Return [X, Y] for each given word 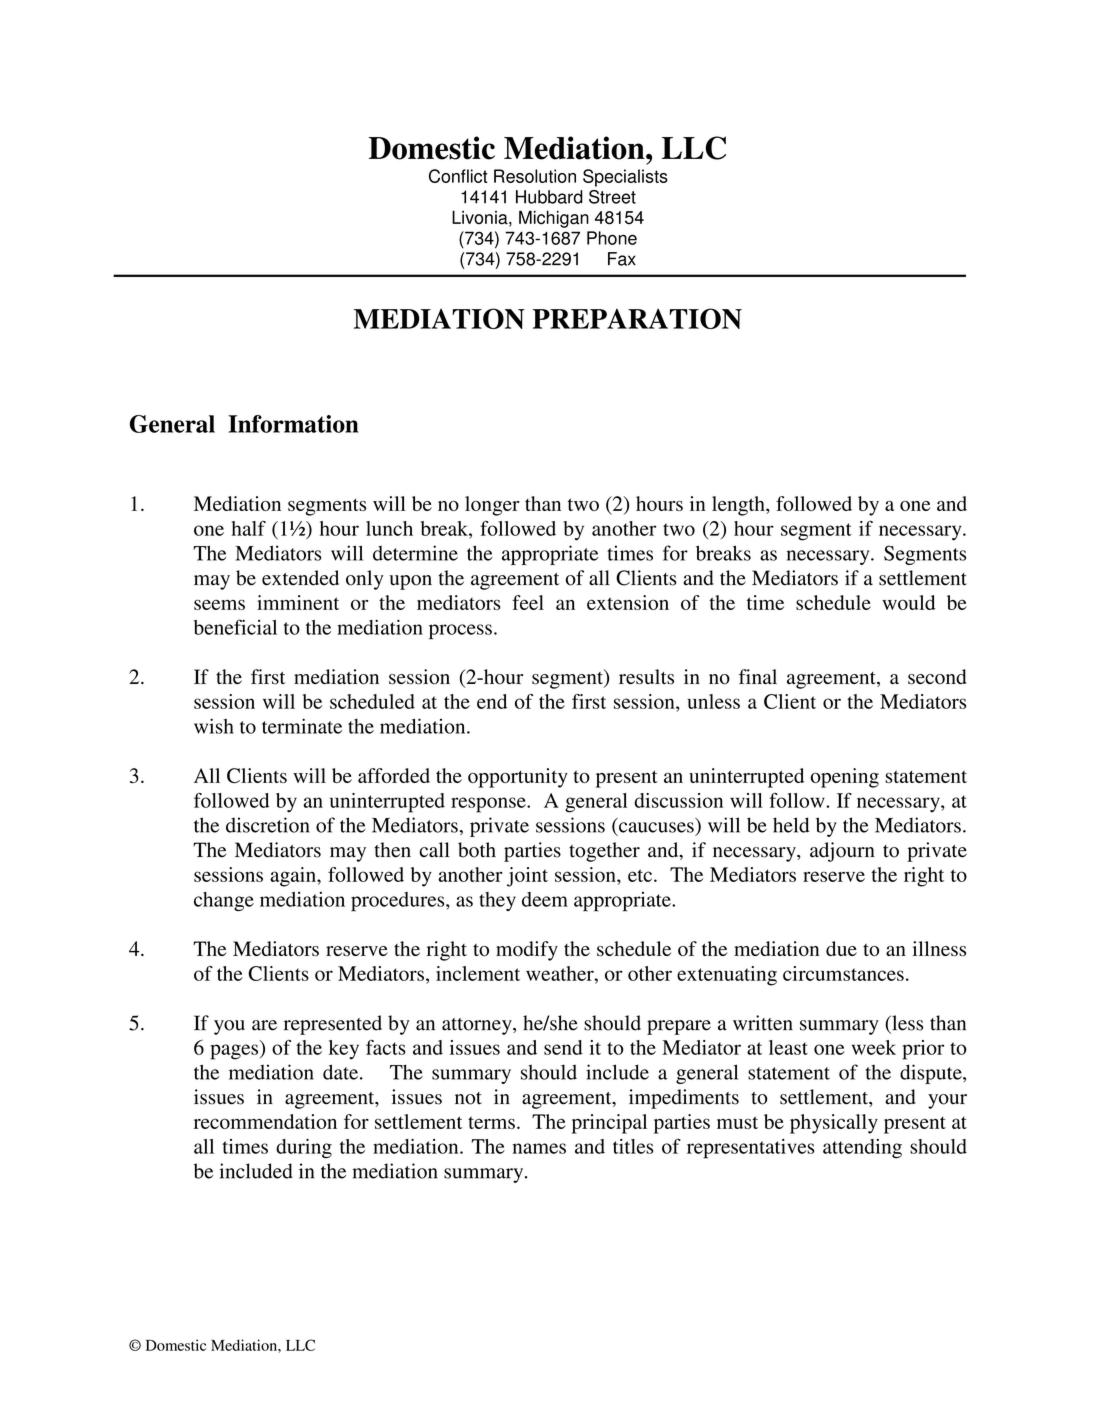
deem [545, 899]
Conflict [458, 176]
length [739, 506]
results [646, 677]
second [937, 677]
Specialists [625, 178]
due [841, 948]
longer [492, 506]
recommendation [265, 1121]
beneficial [235, 627]
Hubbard [549, 197]
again [294, 877]
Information [293, 424]
